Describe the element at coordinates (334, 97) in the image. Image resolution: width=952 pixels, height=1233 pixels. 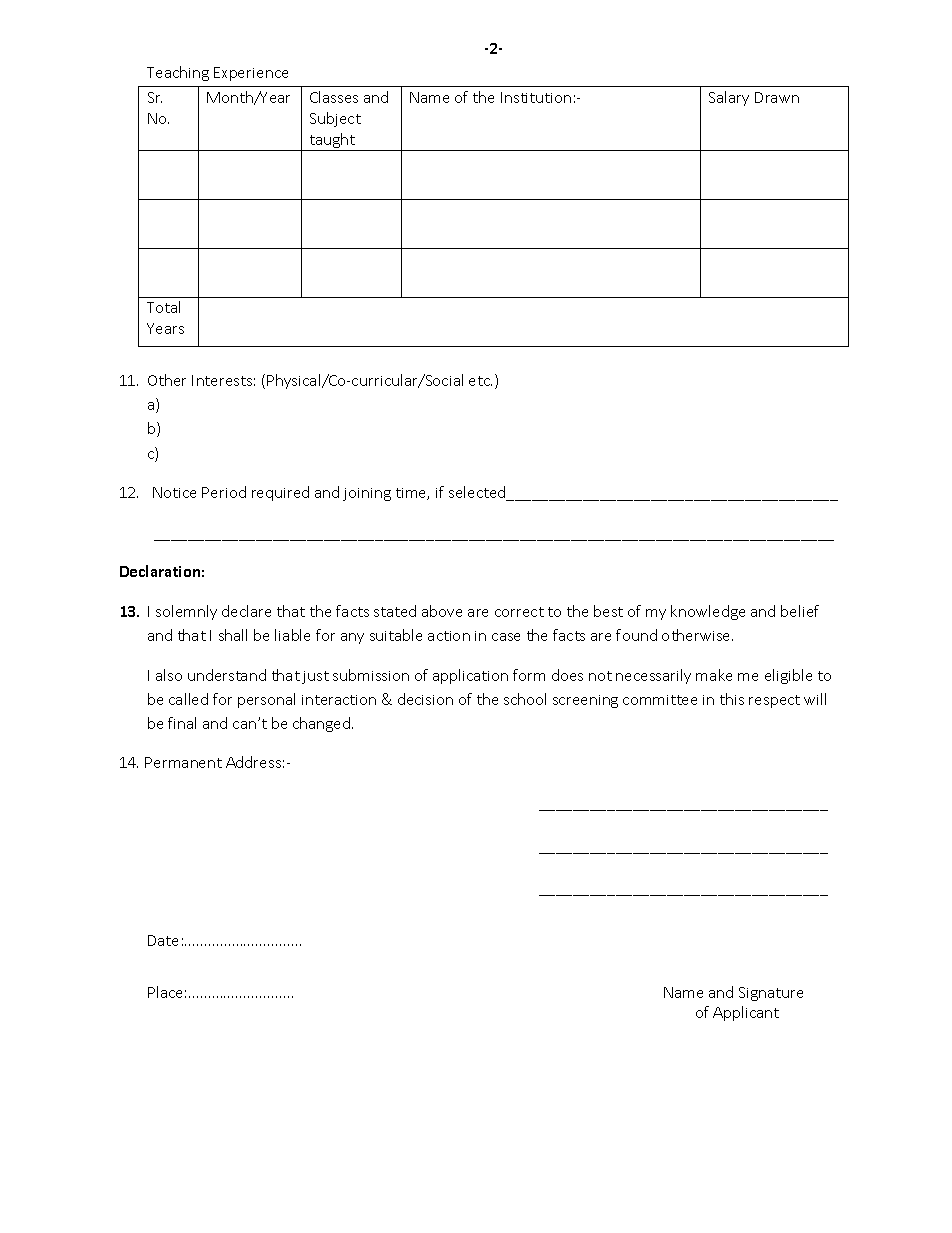
I see `Classes` at that location.
